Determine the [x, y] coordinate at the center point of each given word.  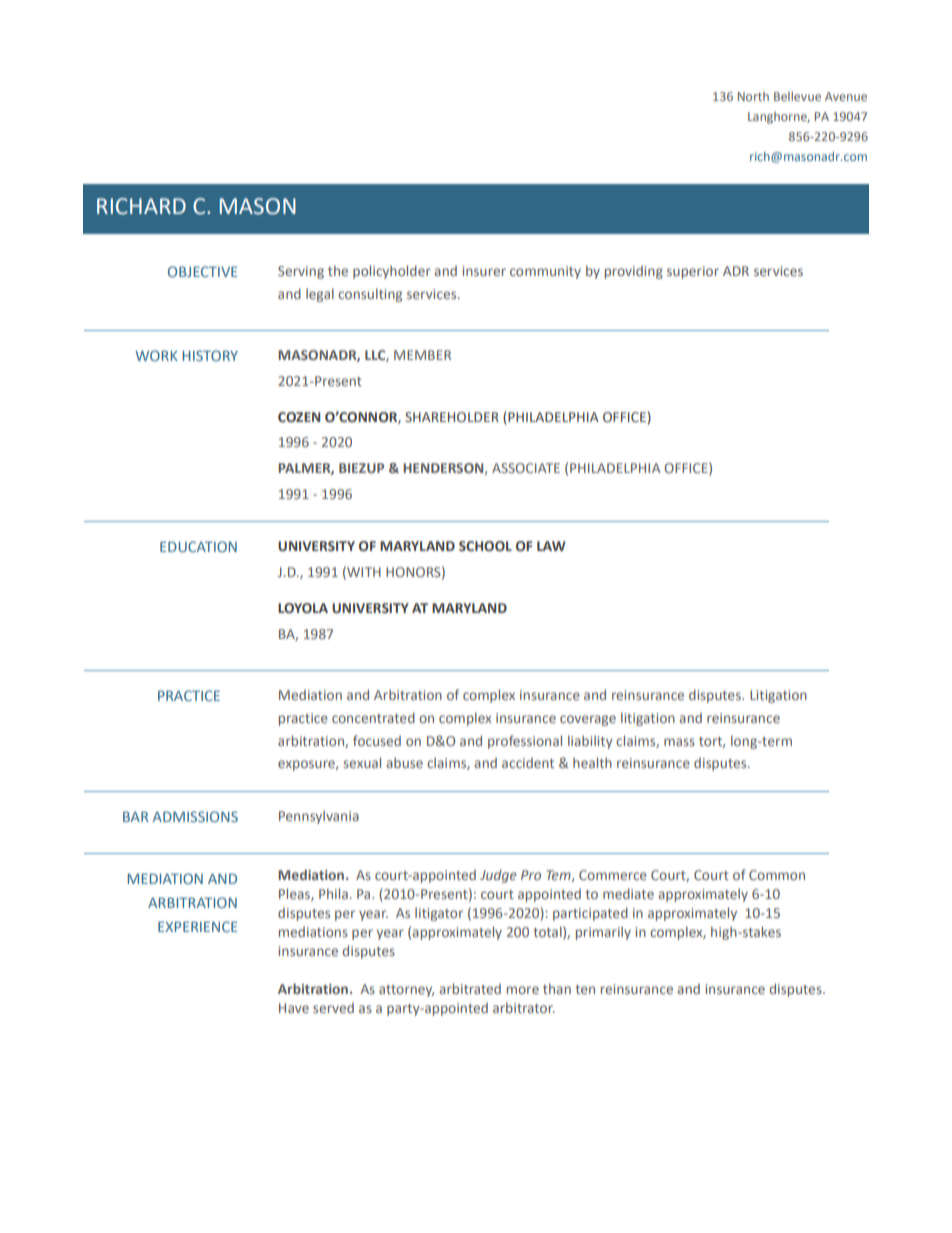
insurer [484, 271]
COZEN [299, 417]
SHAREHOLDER [452, 417]
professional [525, 742]
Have [294, 1008]
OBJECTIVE [202, 271]
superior [693, 272]
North [753, 96]
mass [679, 742]
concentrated [373, 717]
